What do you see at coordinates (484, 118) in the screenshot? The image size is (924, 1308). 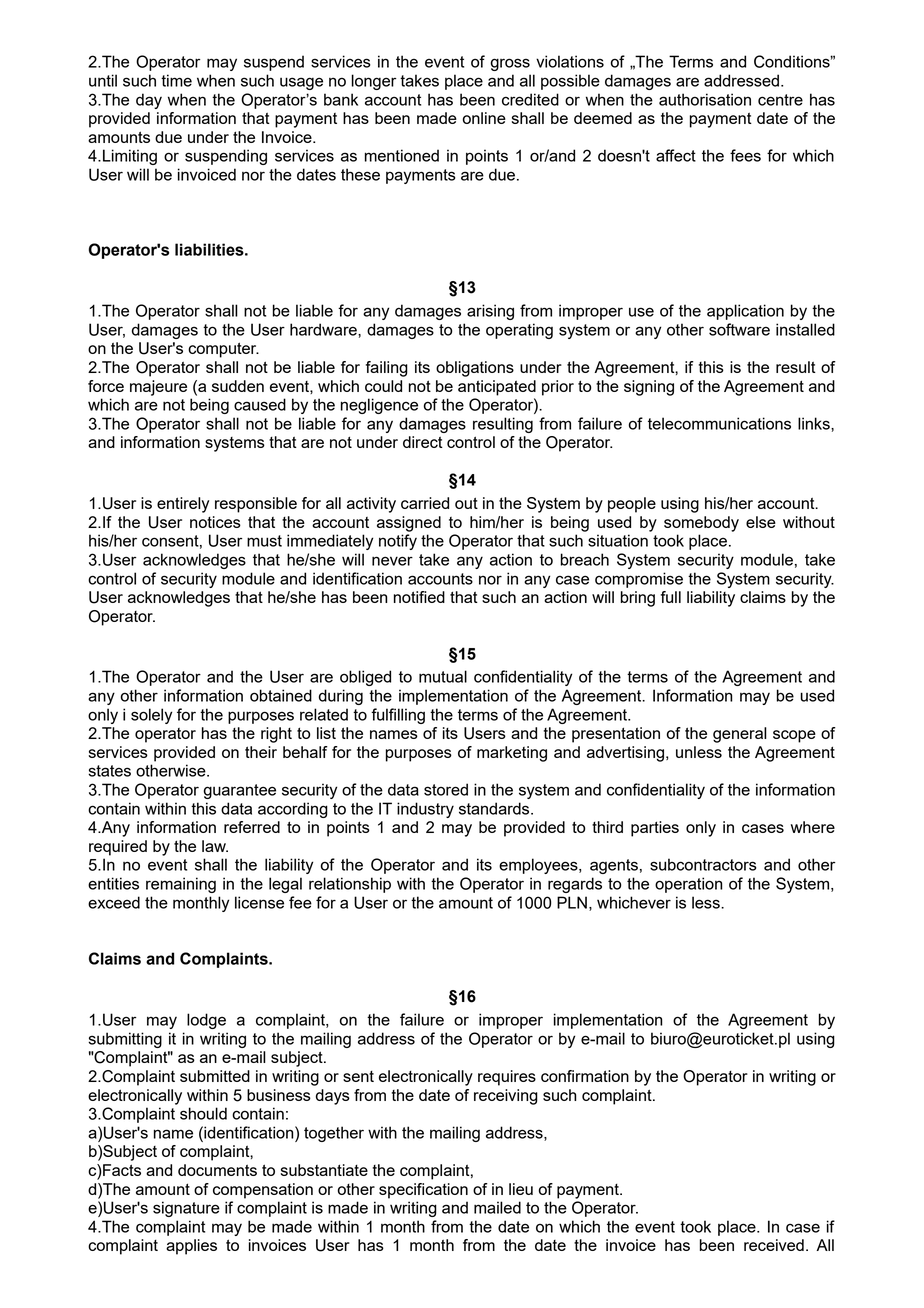 I see `online` at bounding box center [484, 118].
